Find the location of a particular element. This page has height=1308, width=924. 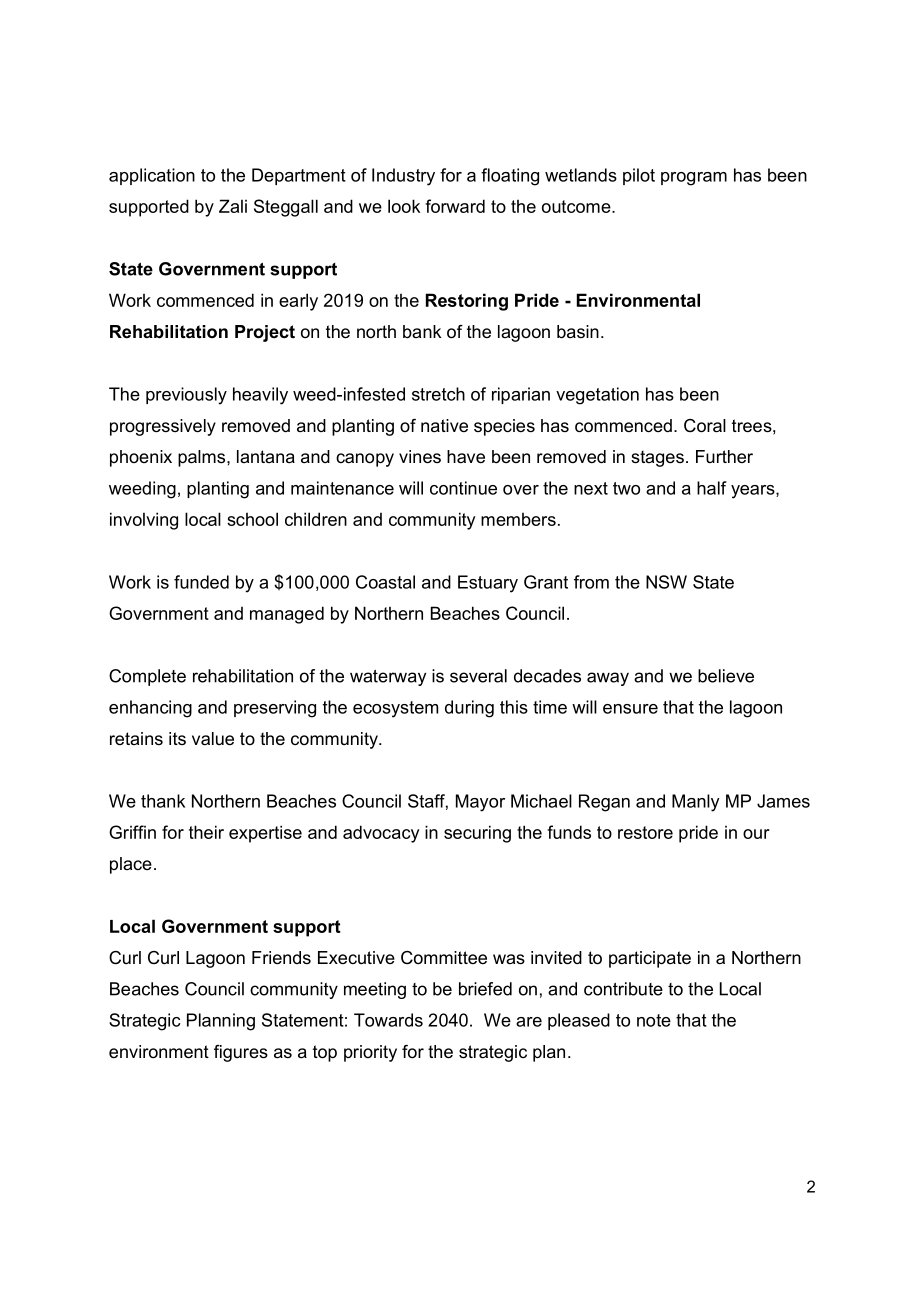

funded is located at coordinates (201, 582).
